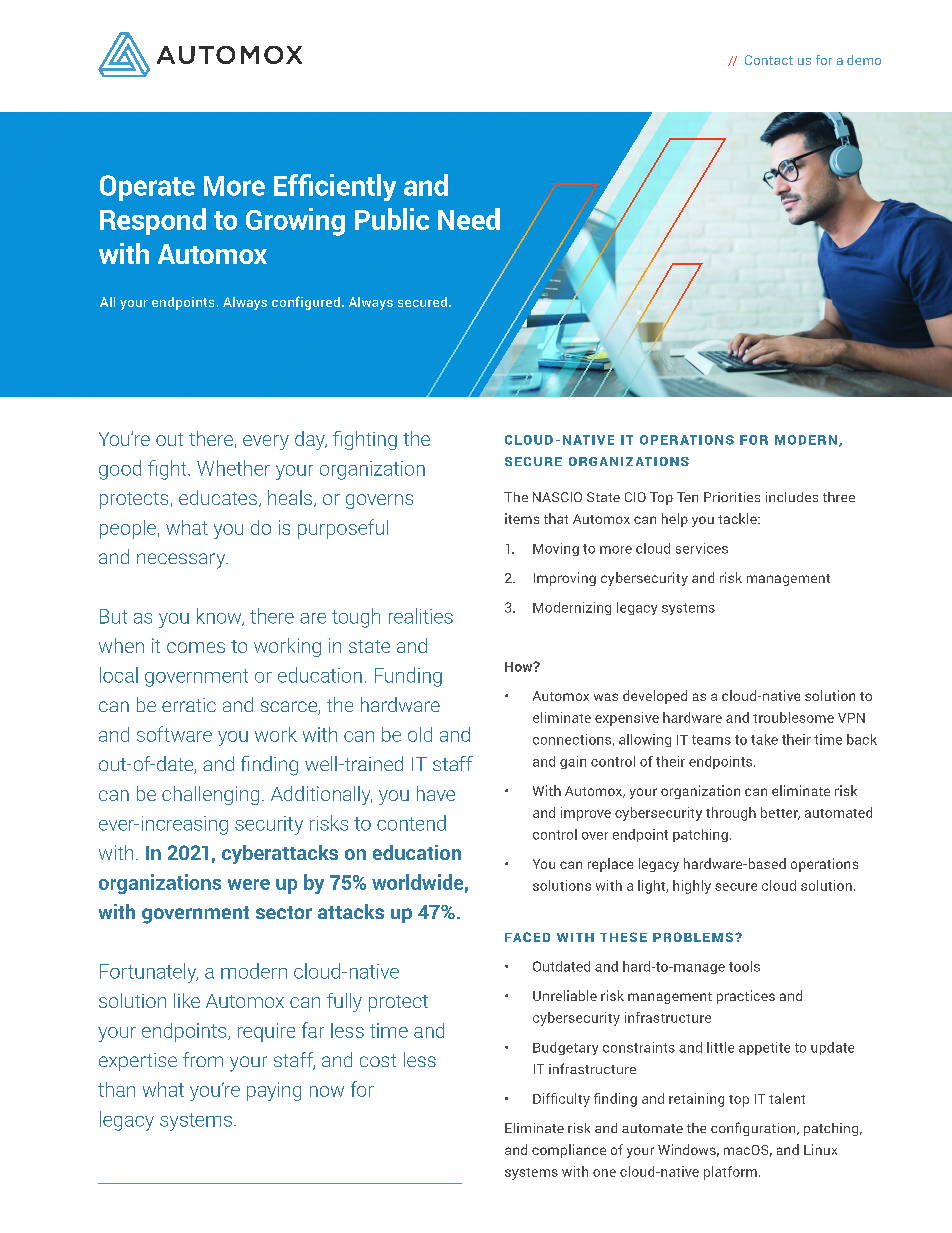  What do you see at coordinates (569, 1151) in the image?
I see `compliance` at bounding box center [569, 1151].
